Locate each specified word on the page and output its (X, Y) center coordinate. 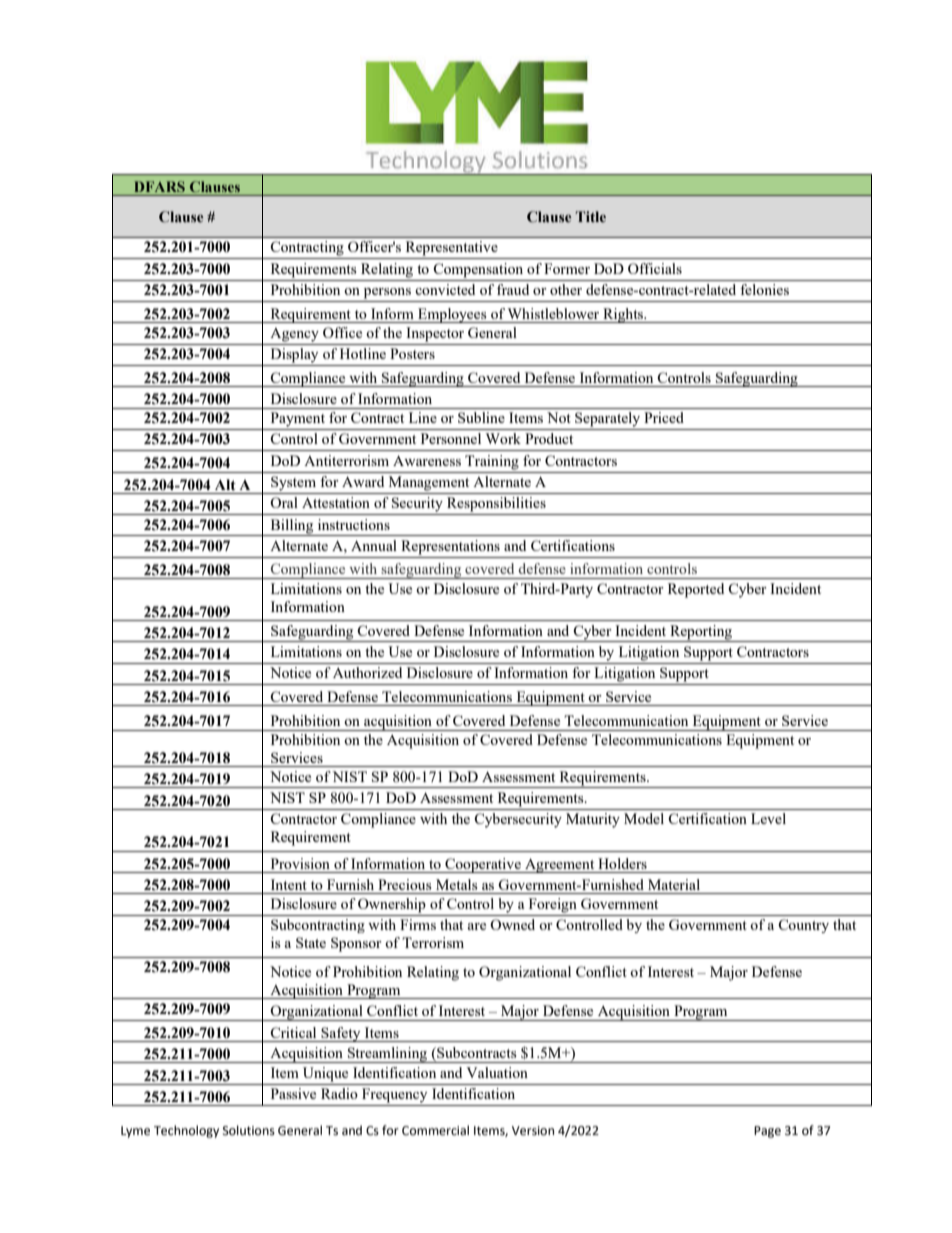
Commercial (435, 1130)
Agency (294, 335)
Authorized (367, 672)
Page (767, 1132)
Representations (450, 547)
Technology (186, 1131)
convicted (445, 289)
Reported (696, 590)
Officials (655, 268)
